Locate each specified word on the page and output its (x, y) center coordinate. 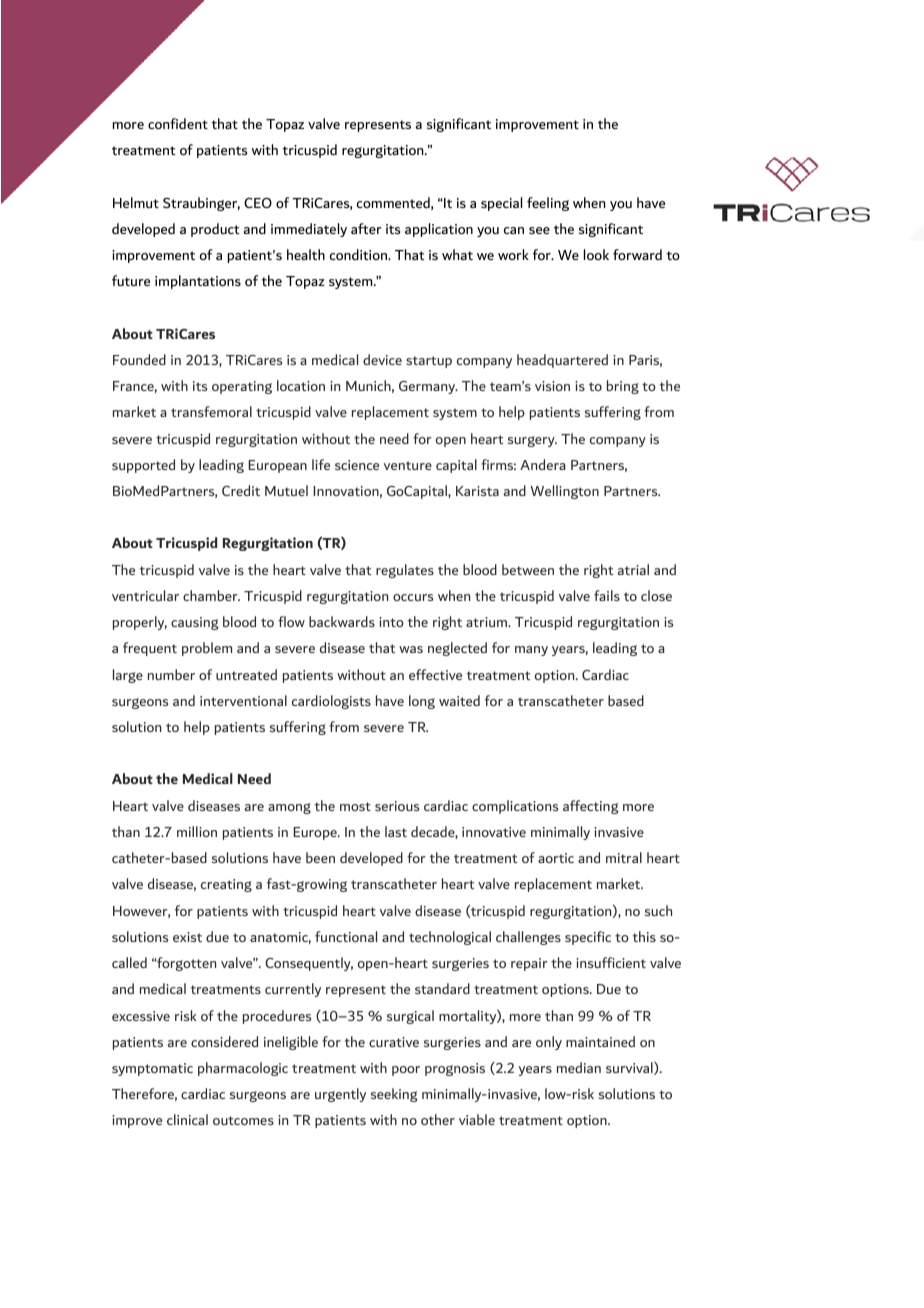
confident (178, 123)
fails (607, 595)
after (366, 228)
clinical (187, 1119)
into (391, 622)
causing (195, 623)
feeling (548, 204)
